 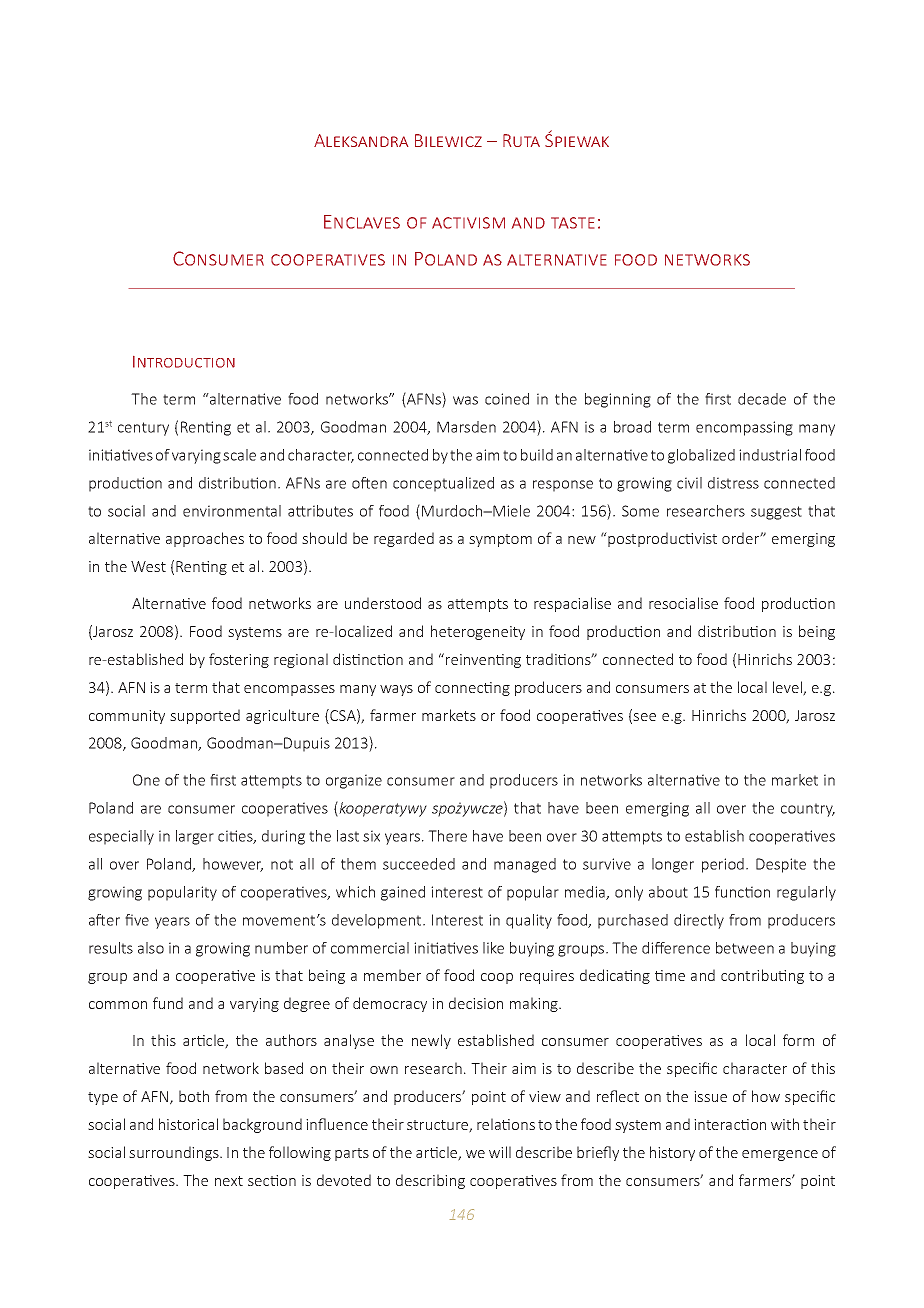 What do you see at coordinates (175, 1153) in the image?
I see `surroundings` at bounding box center [175, 1153].
